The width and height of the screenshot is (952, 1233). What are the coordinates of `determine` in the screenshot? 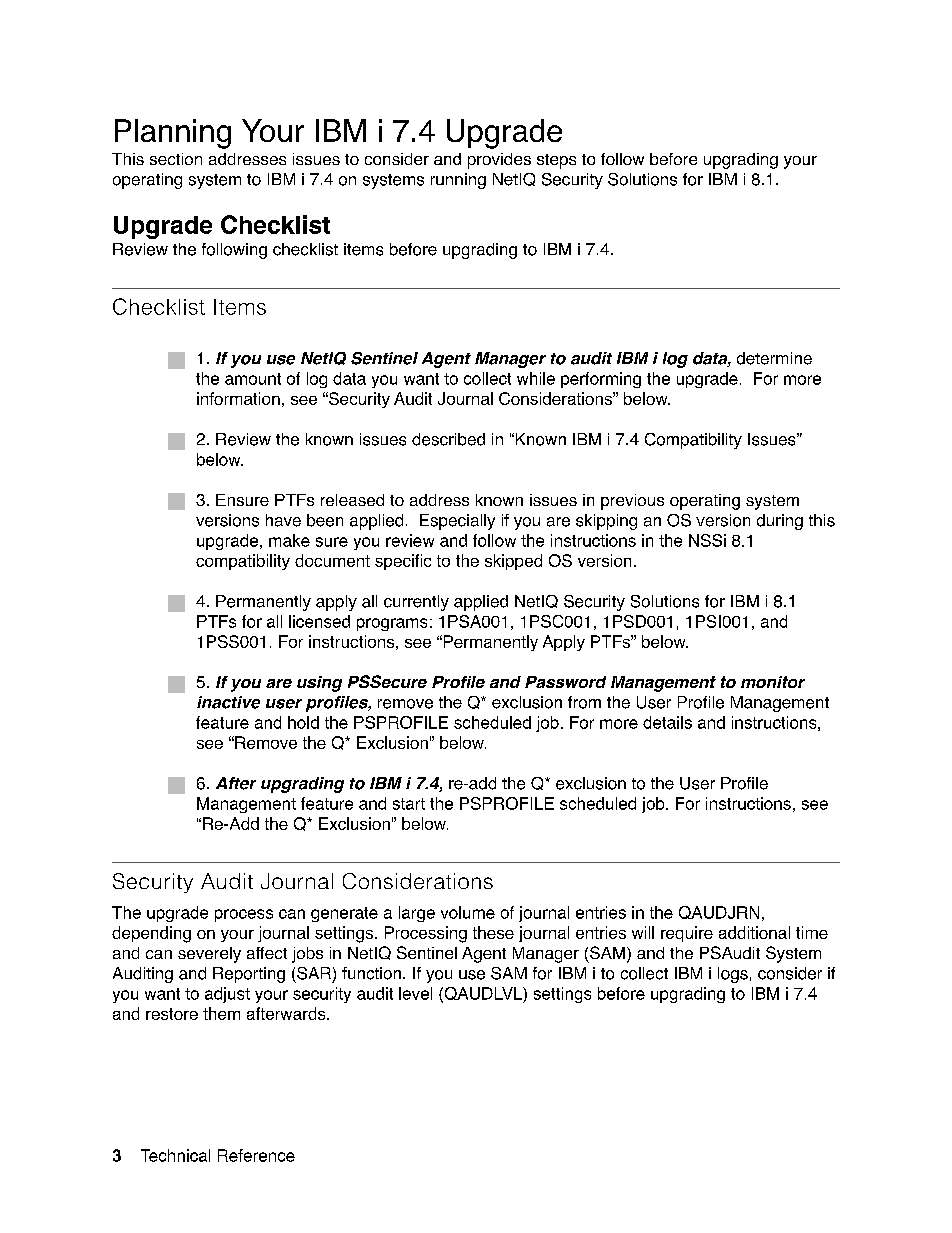 It's located at (774, 358).
